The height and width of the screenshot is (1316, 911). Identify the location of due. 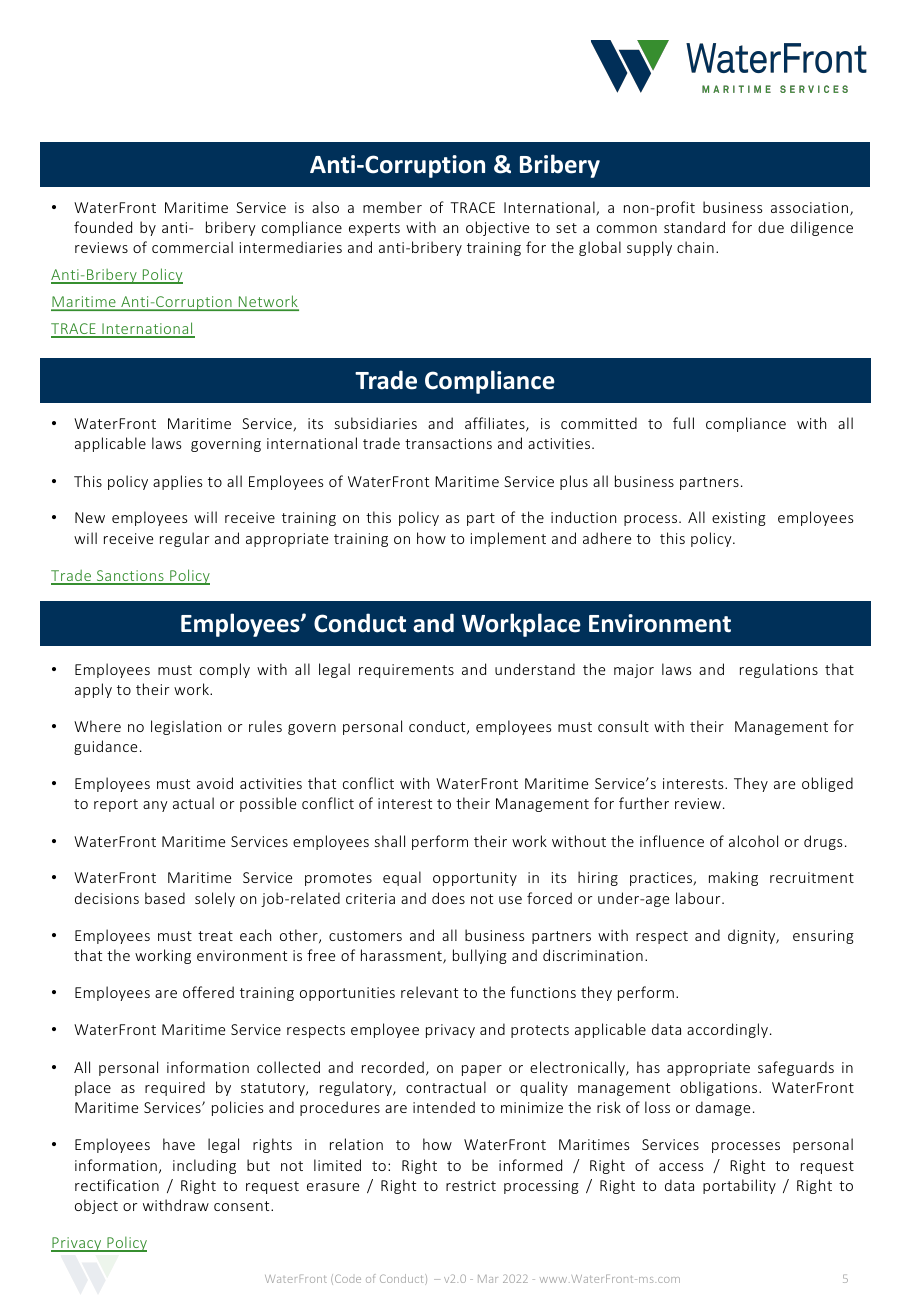
(771, 227).
